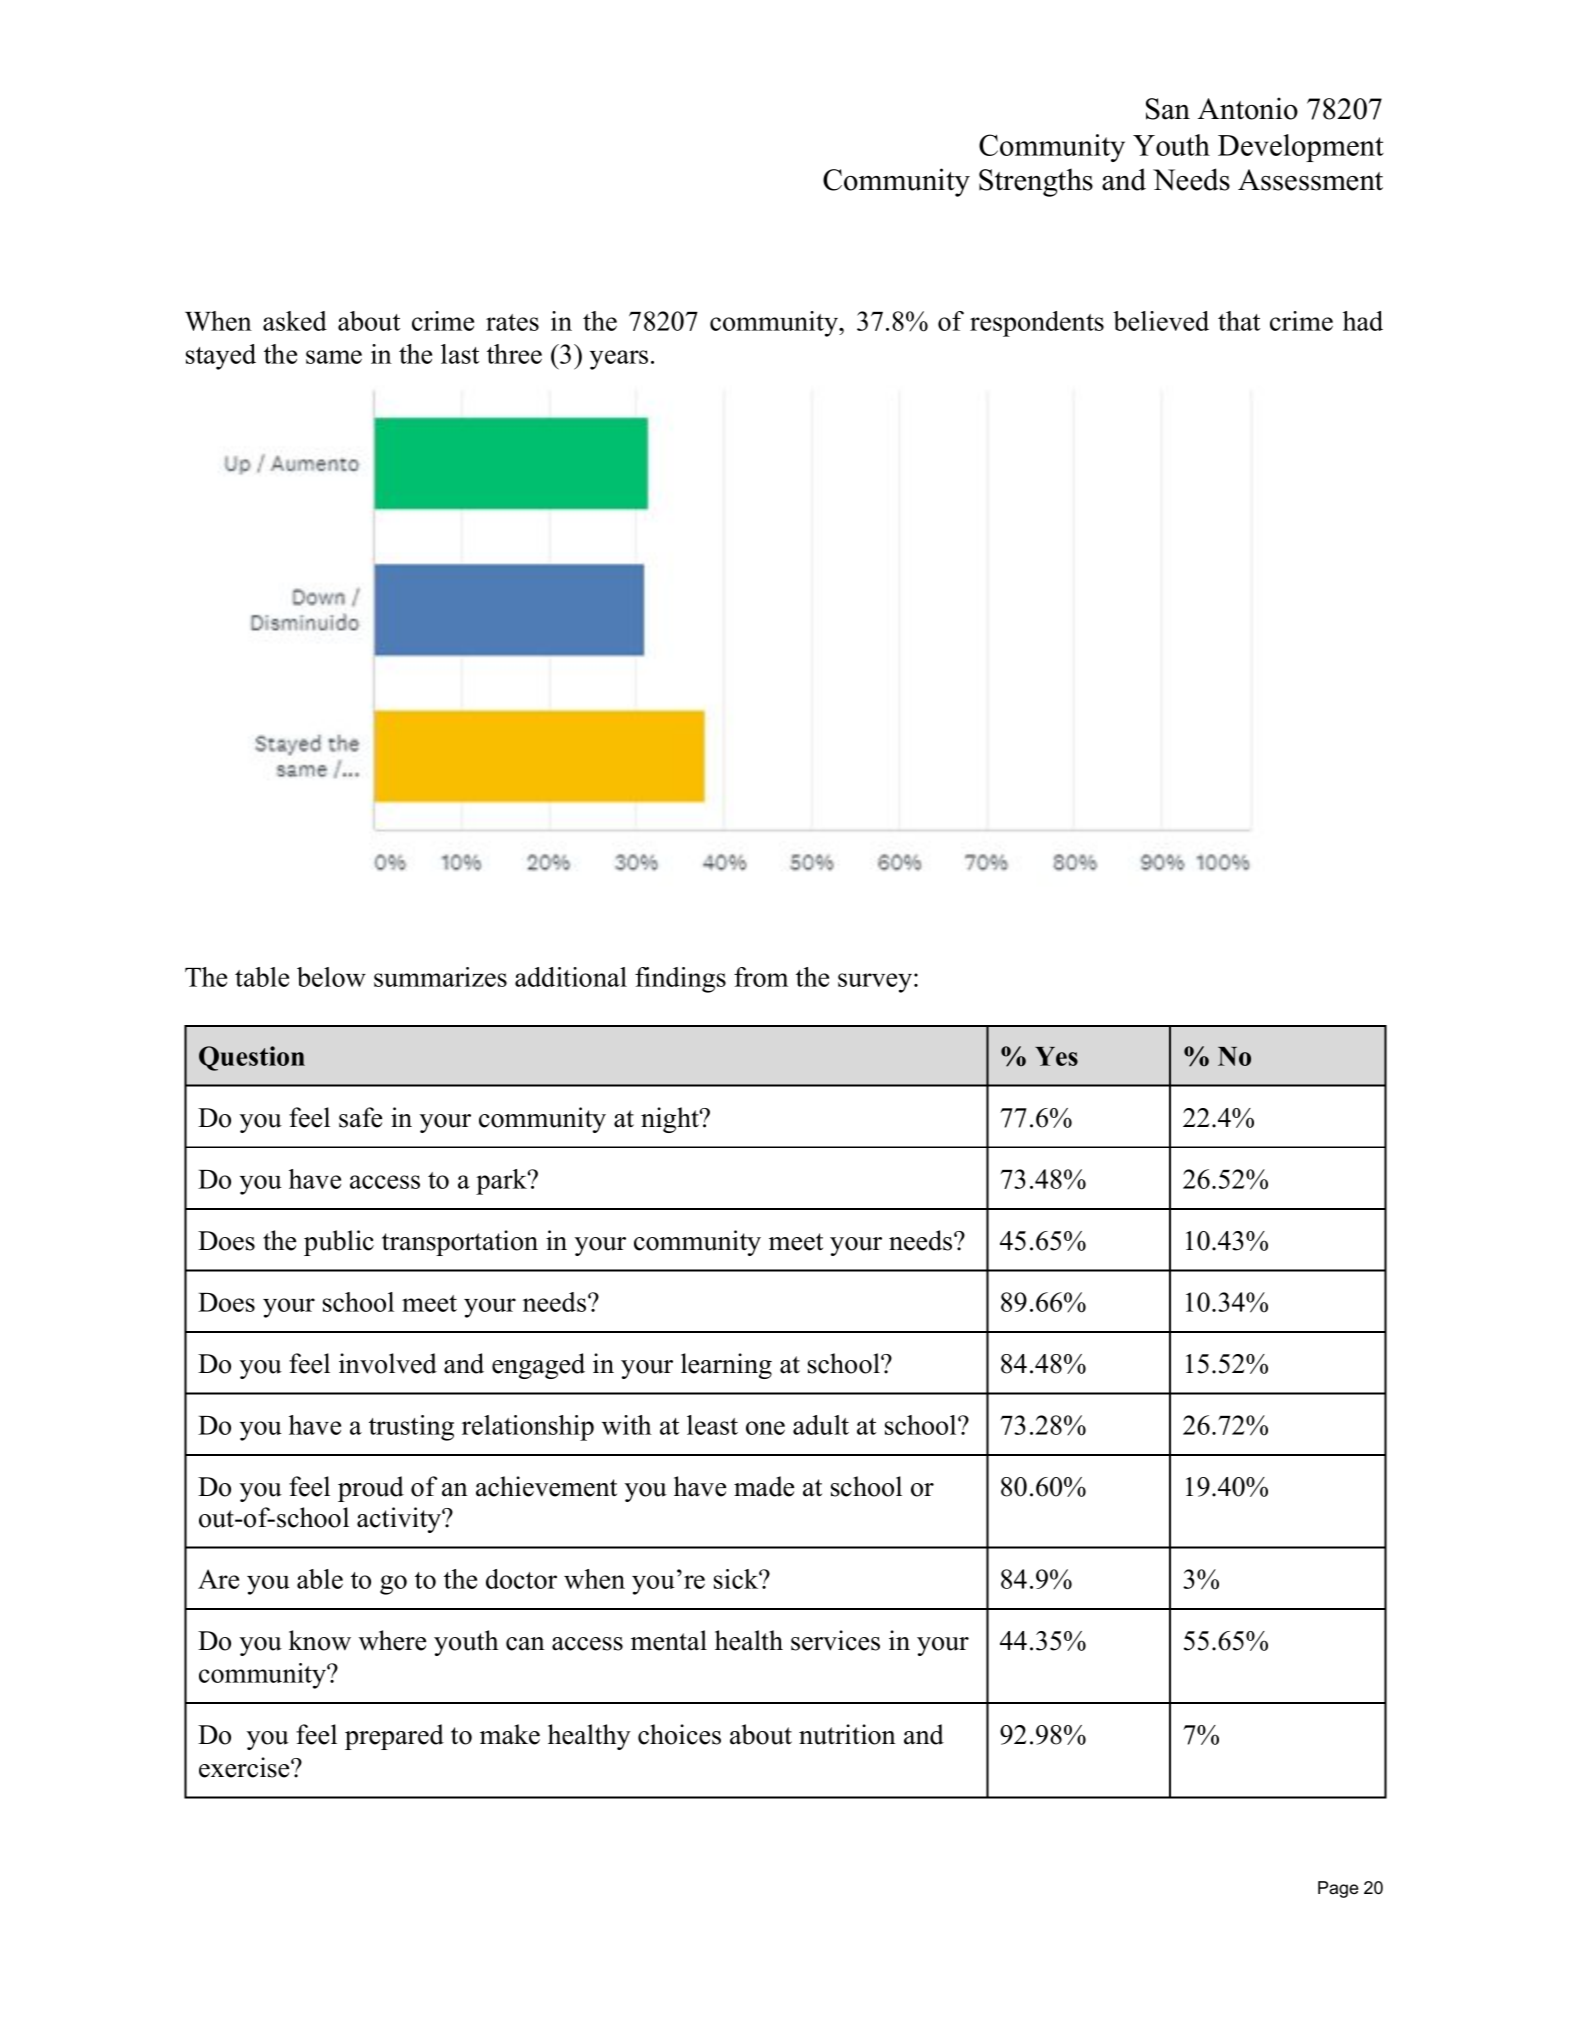 This screenshot has width=1569, height=2031. Describe the element at coordinates (295, 321) in the screenshot. I see `asked` at that location.
